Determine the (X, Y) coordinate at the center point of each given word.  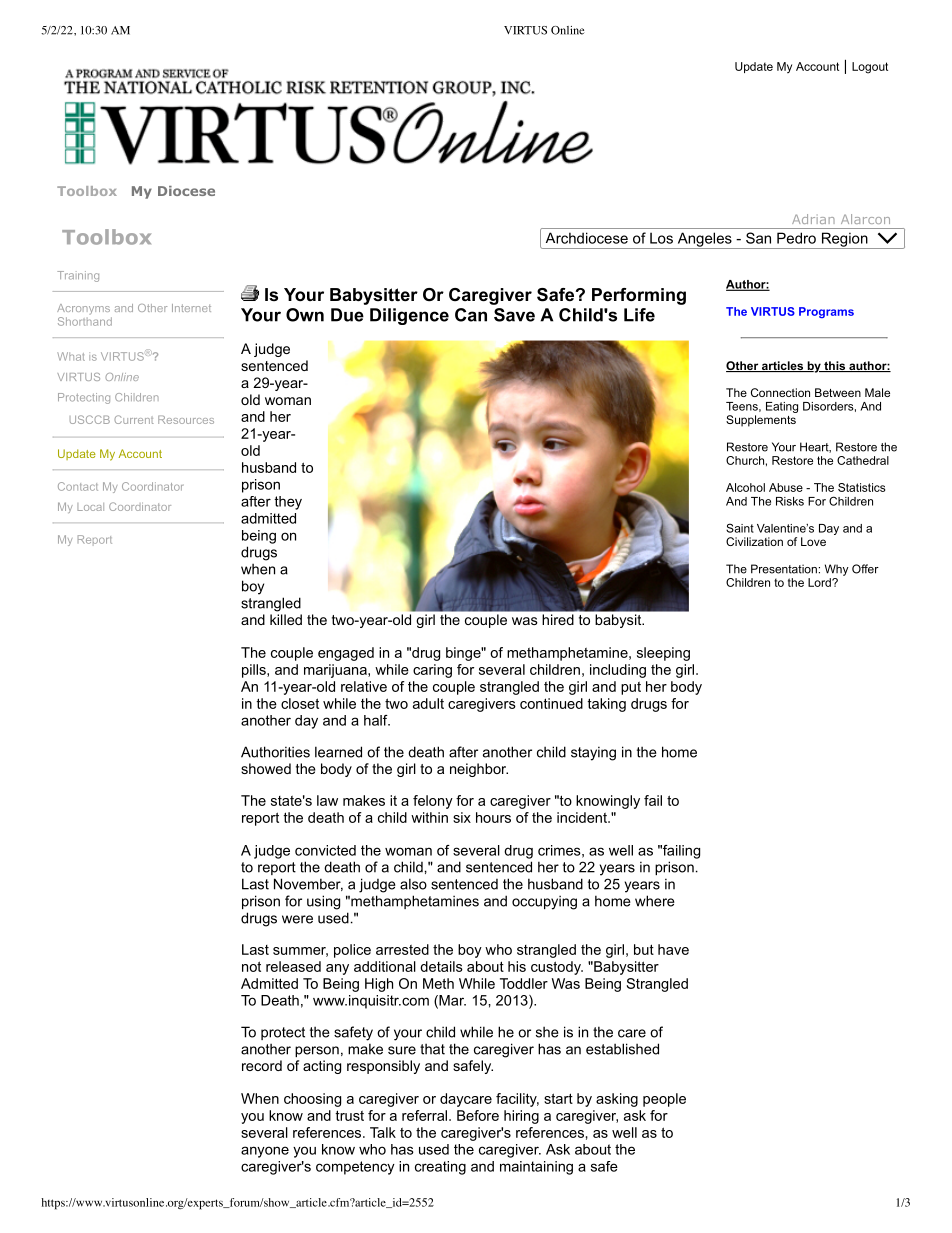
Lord (820, 582)
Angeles (704, 240)
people (664, 1100)
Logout (870, 68)
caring (432, 671)
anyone (265, 1152)
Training (78, 276)
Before (478, 1115)
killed (286, 619)
